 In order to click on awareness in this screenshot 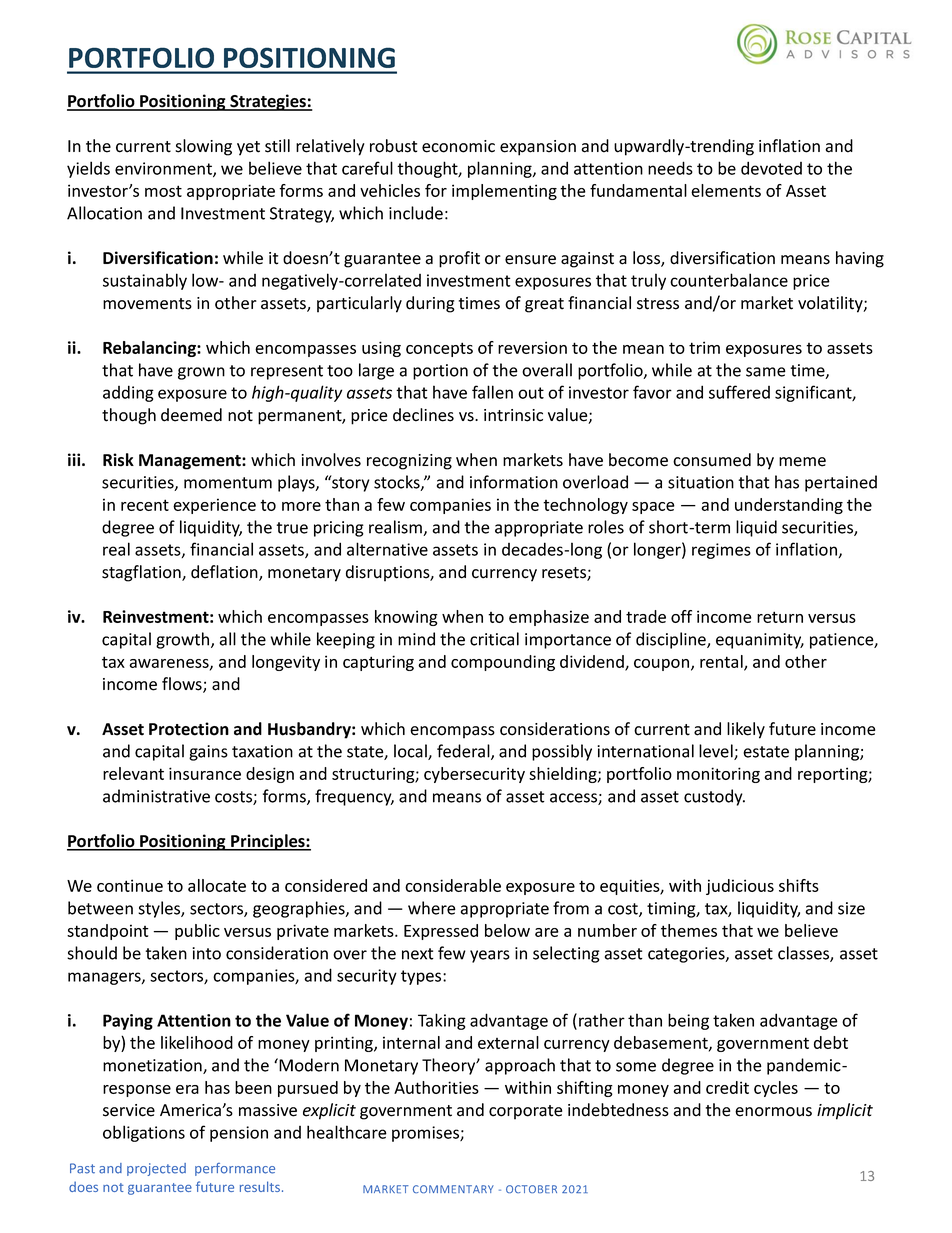, I will do `click(170, 664)`.
